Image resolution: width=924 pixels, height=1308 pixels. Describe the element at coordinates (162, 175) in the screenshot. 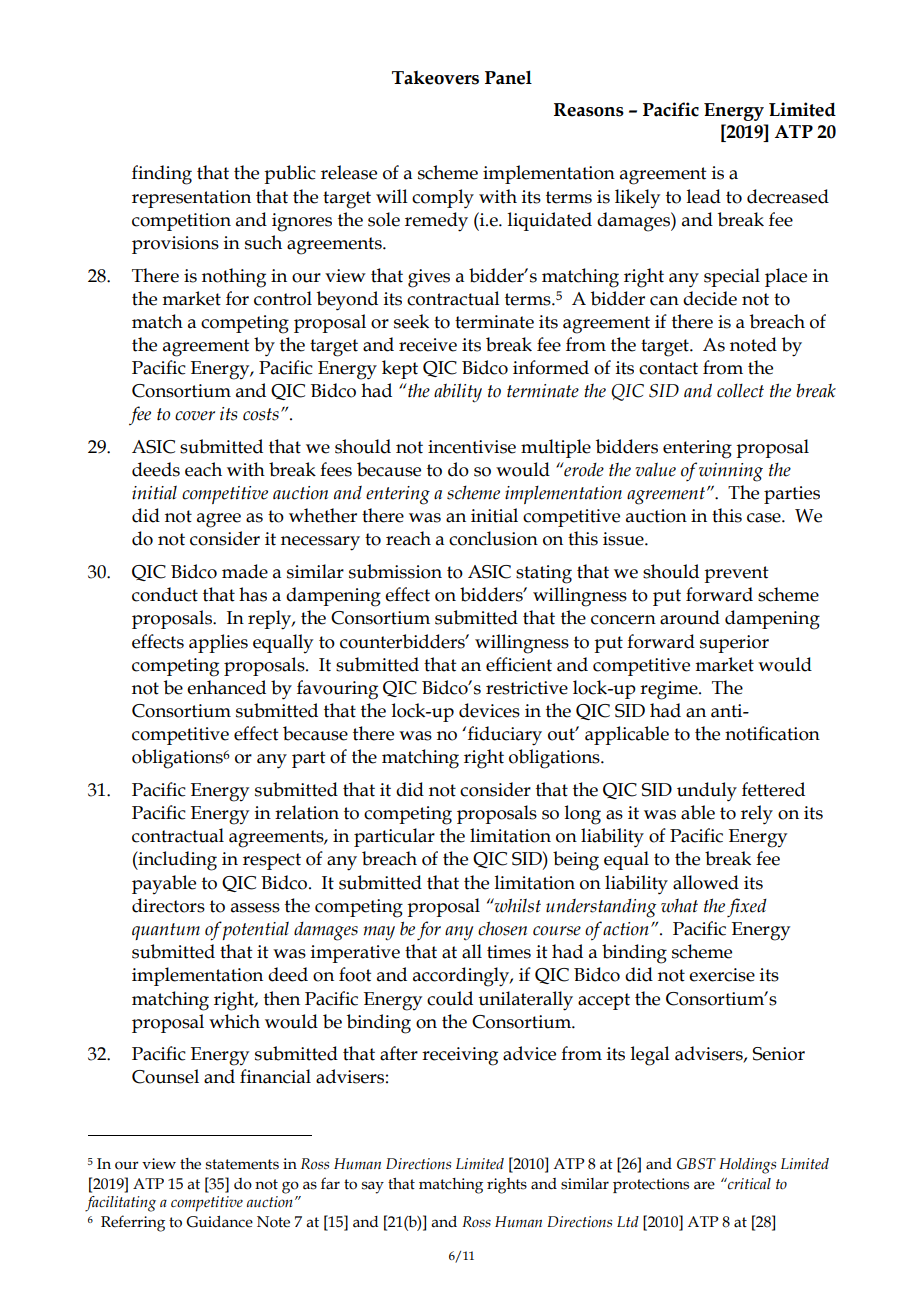

I see `finding` at that location.
